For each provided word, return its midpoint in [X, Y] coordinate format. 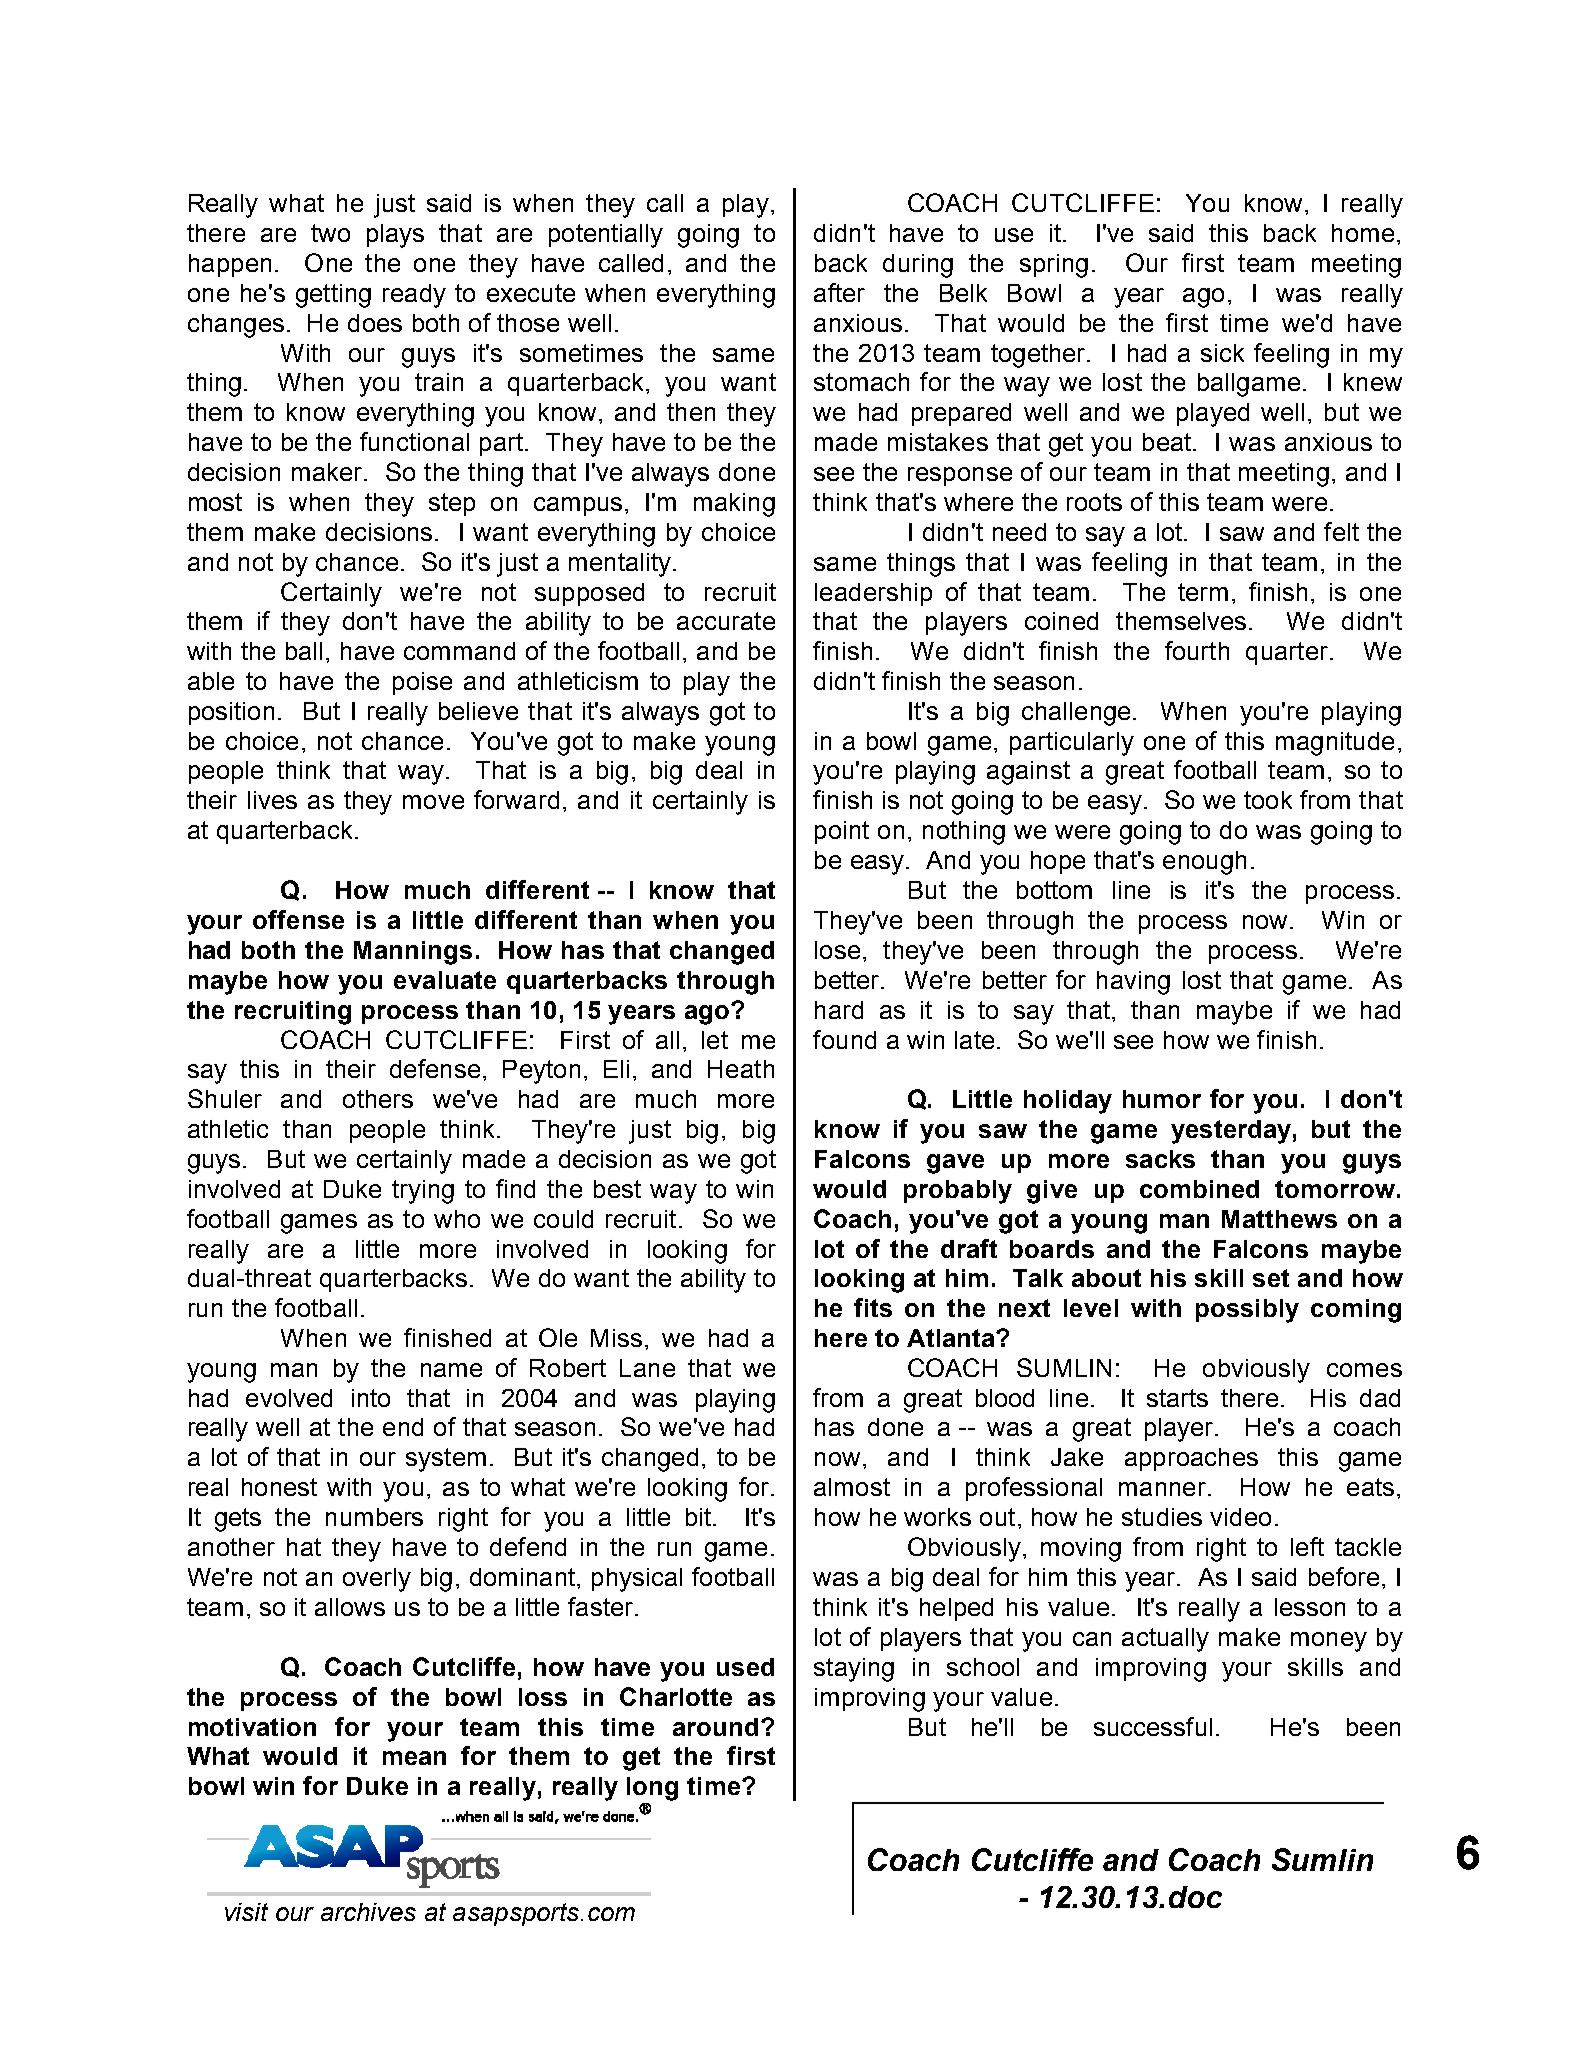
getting [333, 296]
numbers [374, 1517]
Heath [741, 1069]
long [652, 1789]
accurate [726, 621]
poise [422, 683]
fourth [1197, 650]
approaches [1191, 1459]
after [839, 292]
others [378, 1099]
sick [1222, 353]
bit [700, 1517]
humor [1162, 1099]
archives [368, 1912]
